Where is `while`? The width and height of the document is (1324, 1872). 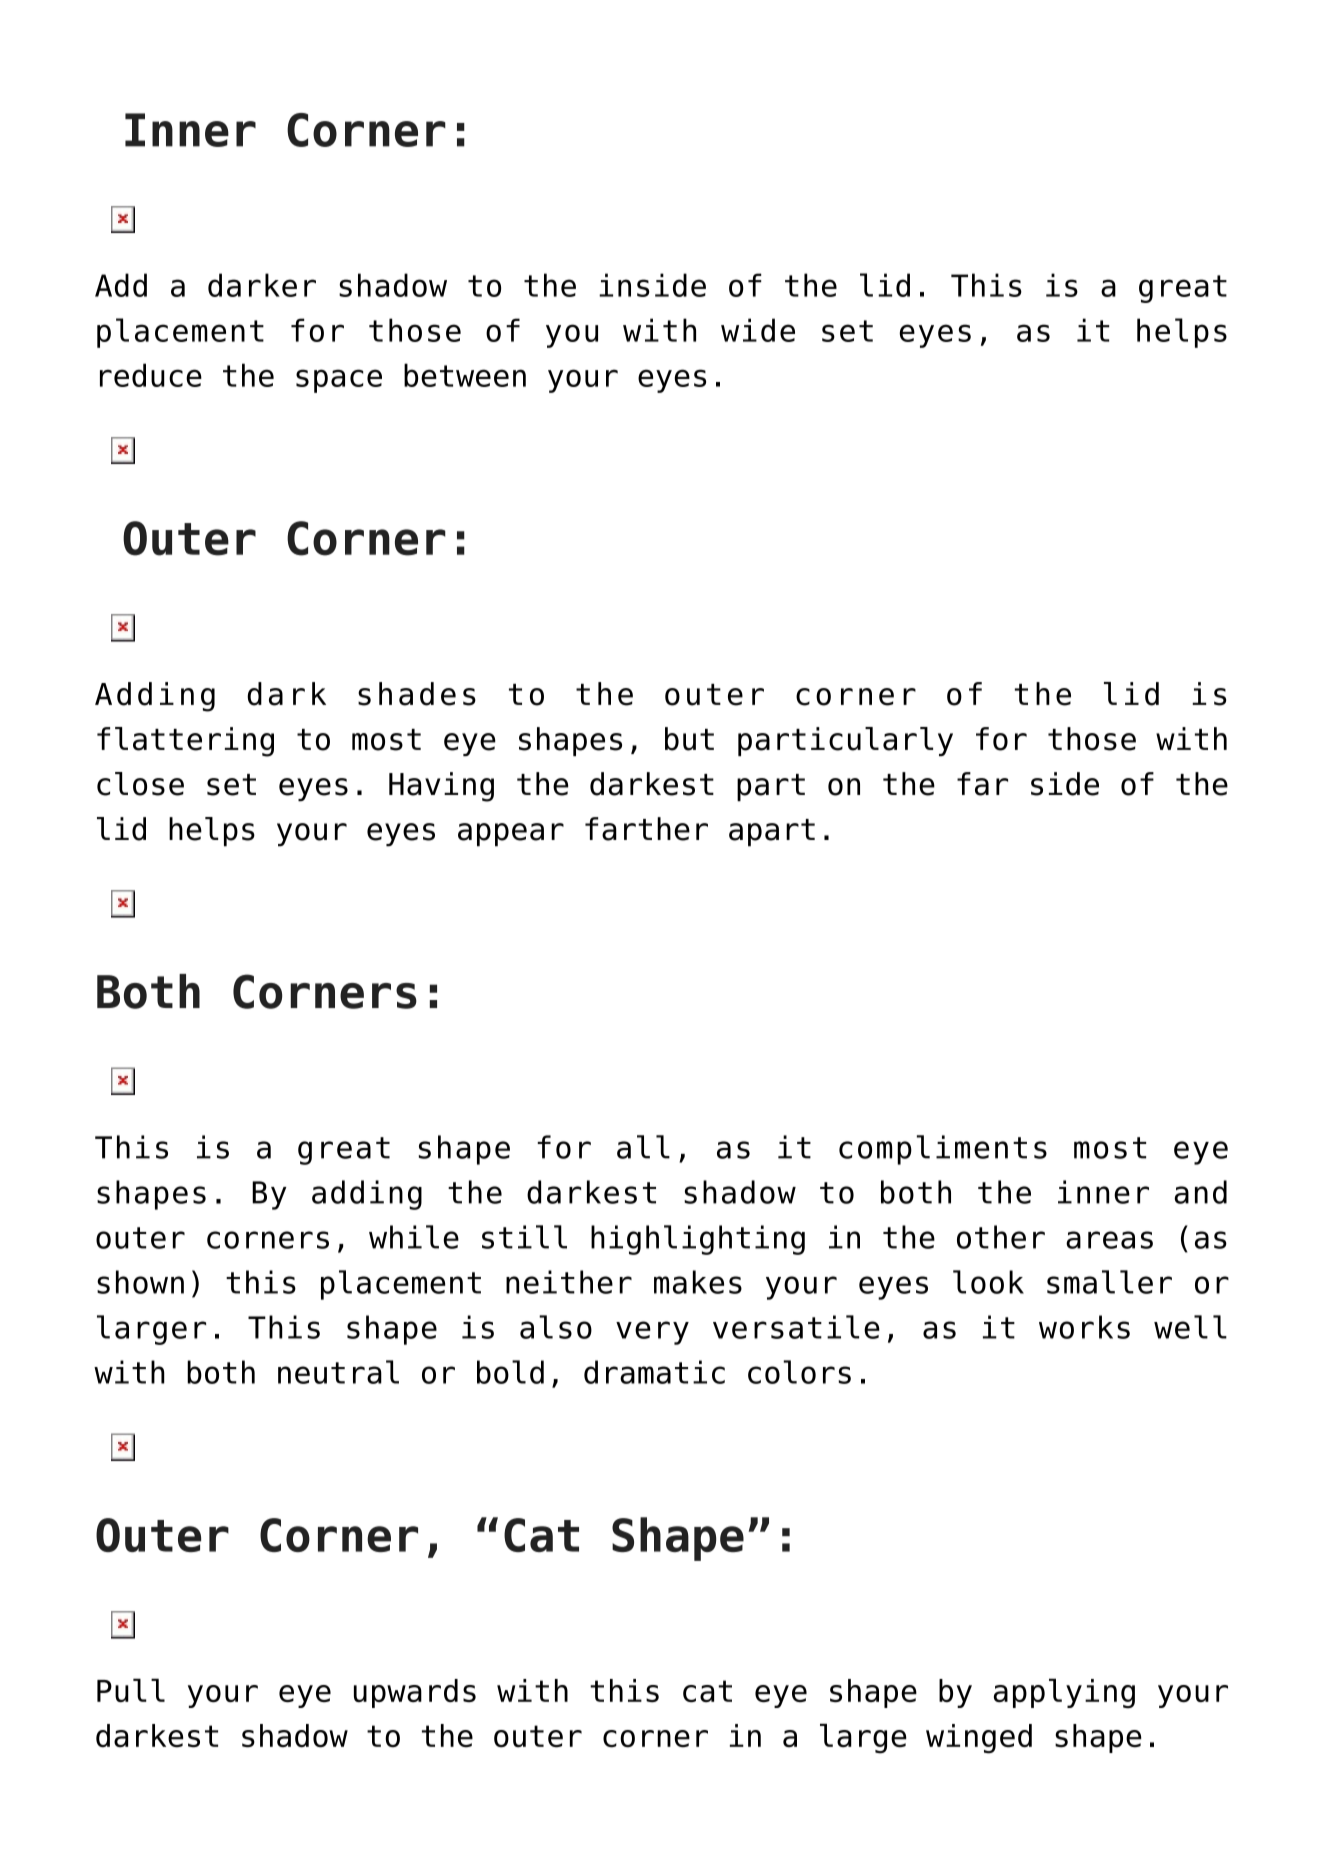
while is located at coordinates (414, 1237).
